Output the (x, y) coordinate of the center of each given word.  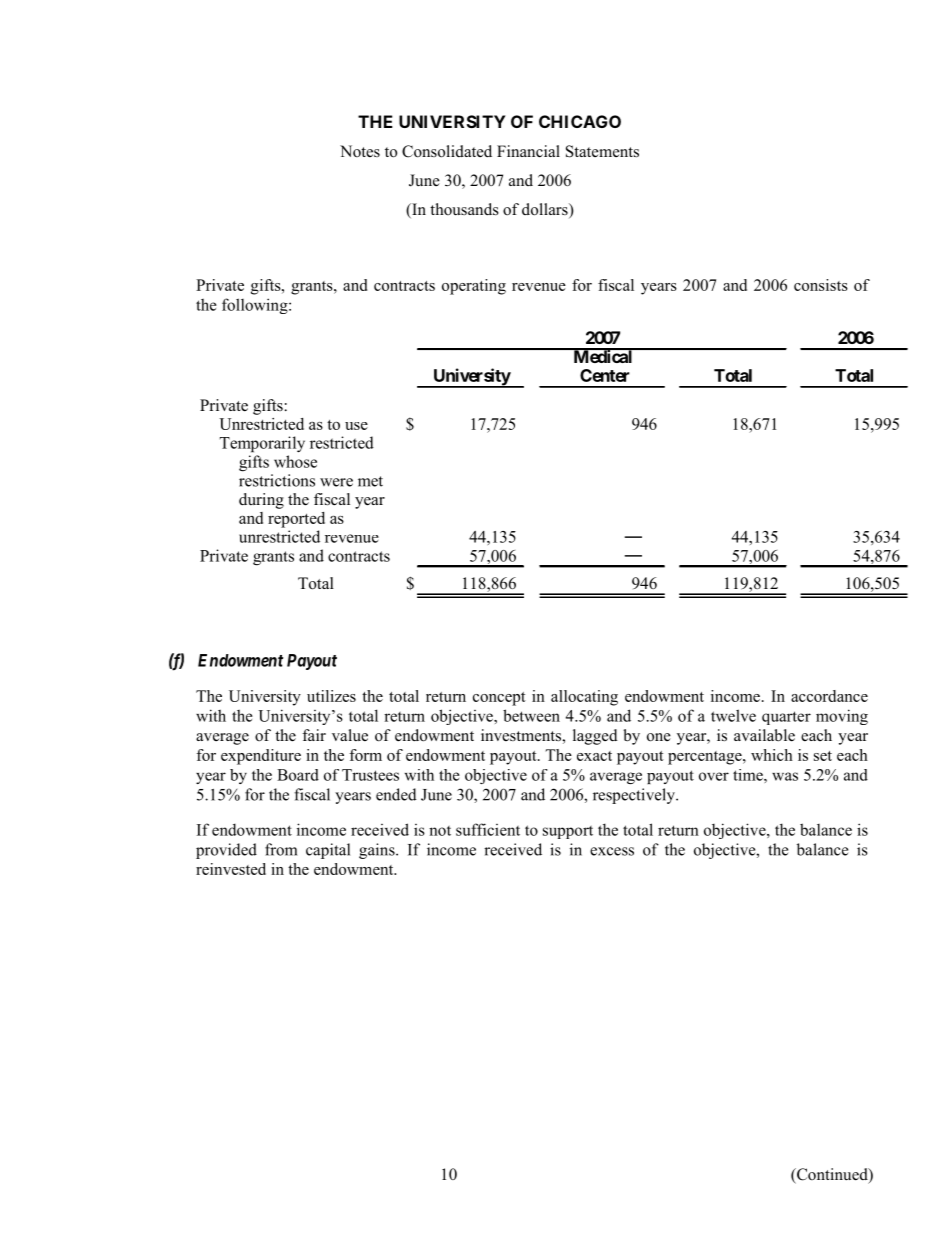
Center (605, 375)
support (568, 832)
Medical (603, 355)
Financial (528, 151)
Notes (360, 151)
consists (821, 285)
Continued (832, 1175)
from (281, 849)
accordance (829, 696)
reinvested (231, 869)
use (356, 426)
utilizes (331, 696)
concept (499, 699)
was (785, 776)
